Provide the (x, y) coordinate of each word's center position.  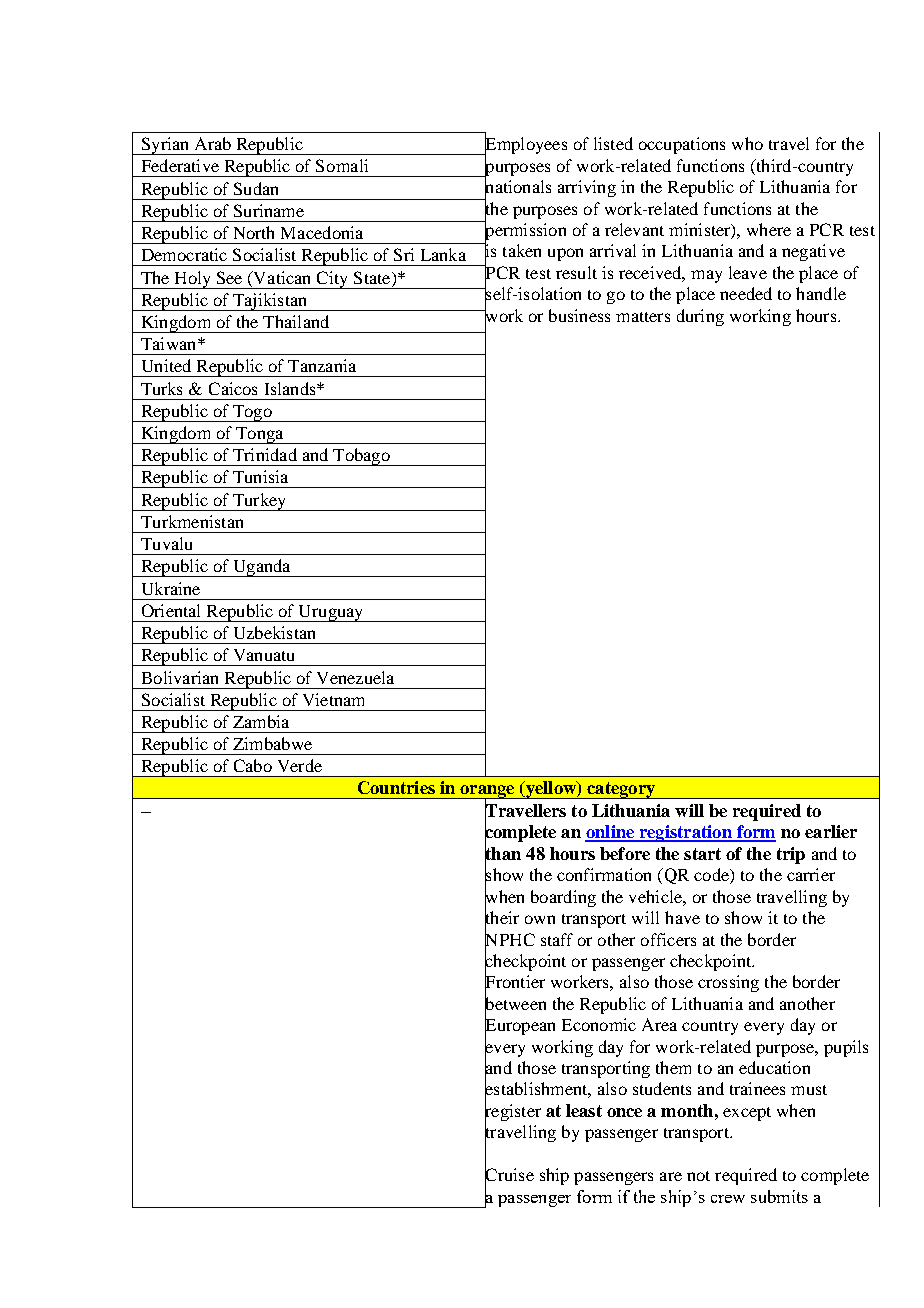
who (747, 143)
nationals (518, 187)
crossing (728, 983)
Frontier (515, 982)
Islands (291, 388)
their (502, 918)
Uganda (262, 568)
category (621, 790)
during (700, 317)
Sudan (256, 188)
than (503, 853)
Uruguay (331, 613)
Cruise (509, 1175)
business (579, 315)
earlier (831, 831)
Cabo (253, 765)
